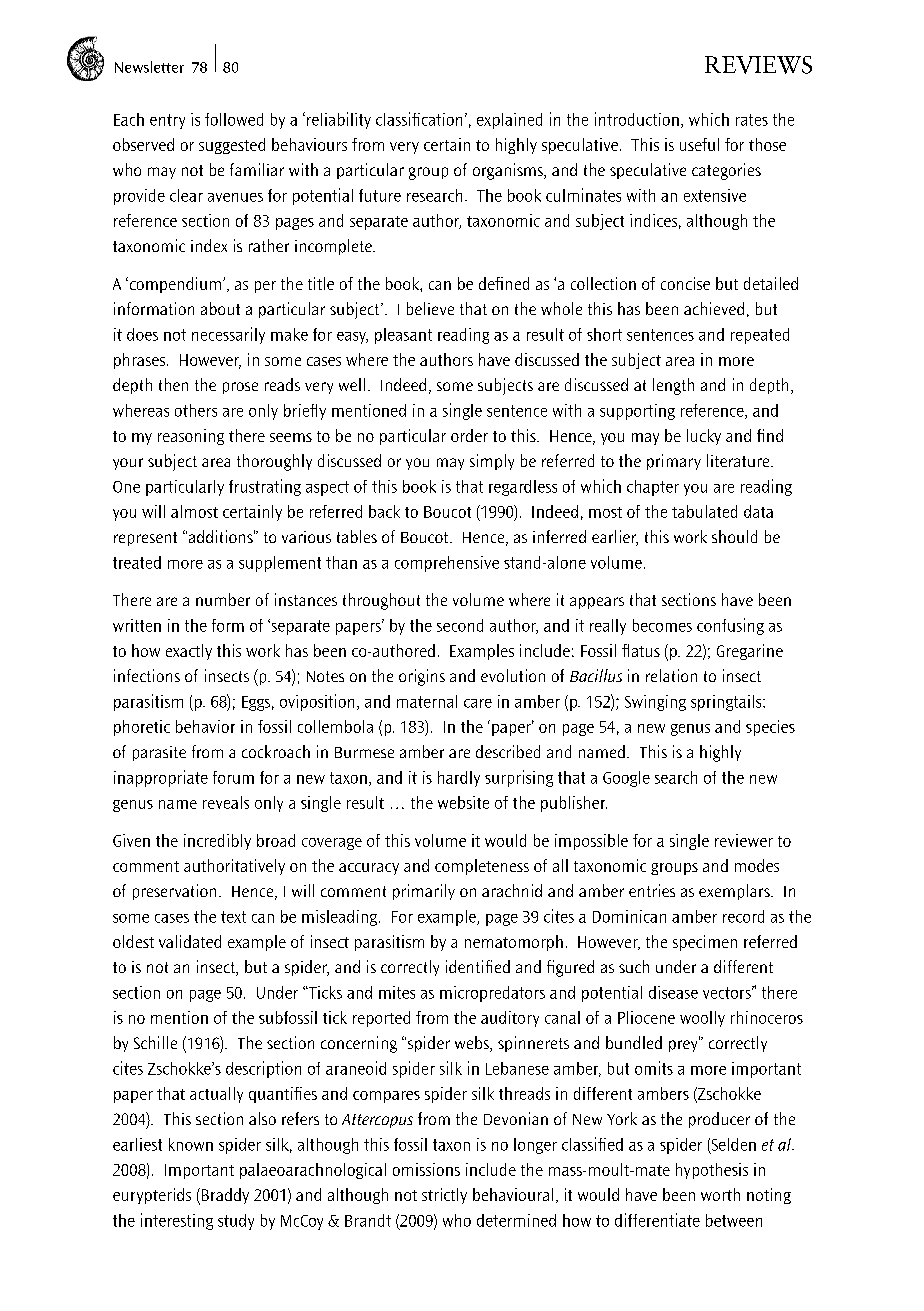  Describe the element at coordinates (217, 842) in the screenshot. I see `incredibly` at that location.
